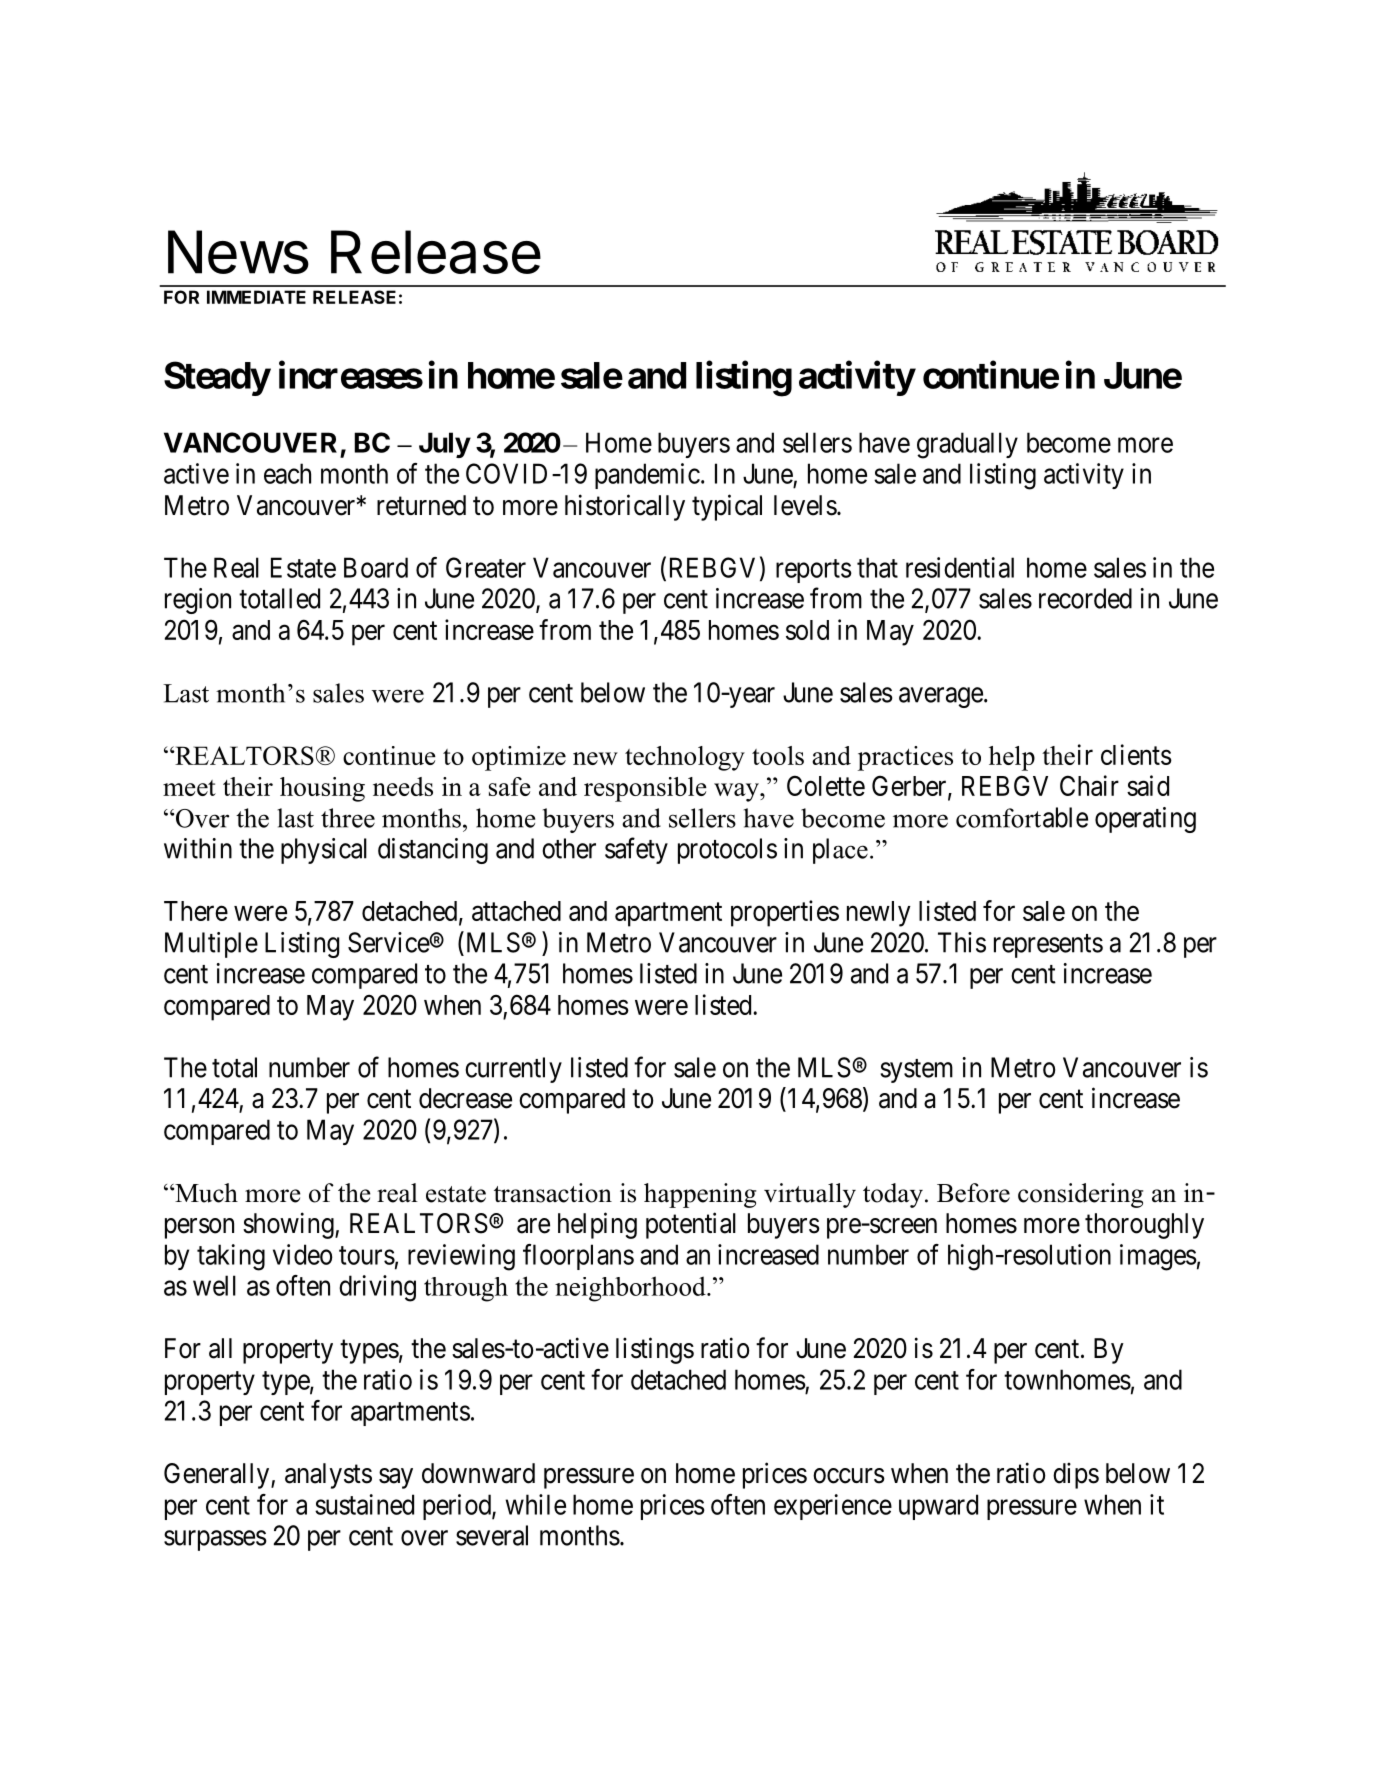 This image has height=1792, width=1385. Describe the element at coordinates (535, 1504) in the image. I see `while` at that location.
